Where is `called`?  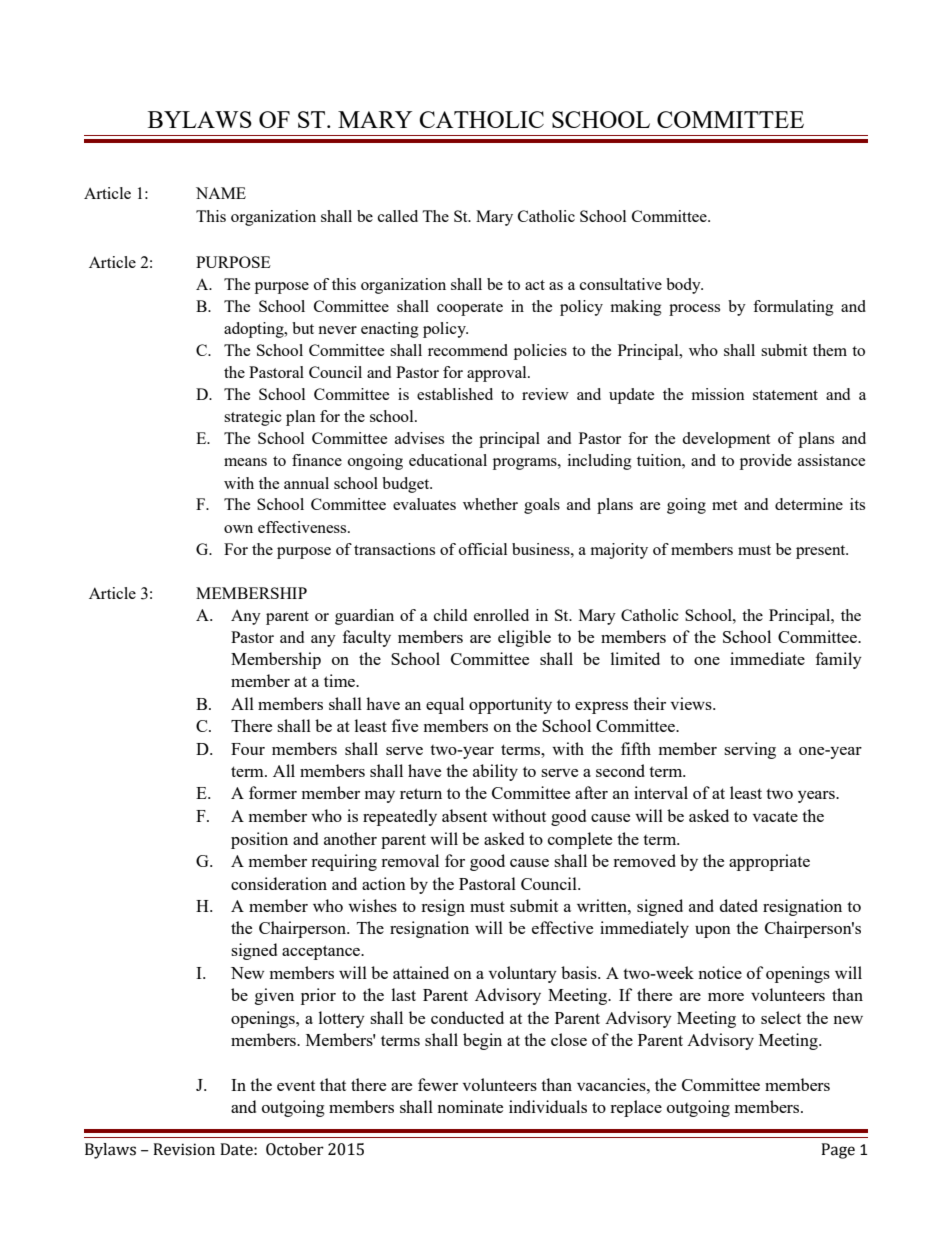
called is located at coordinates (398, 216).
